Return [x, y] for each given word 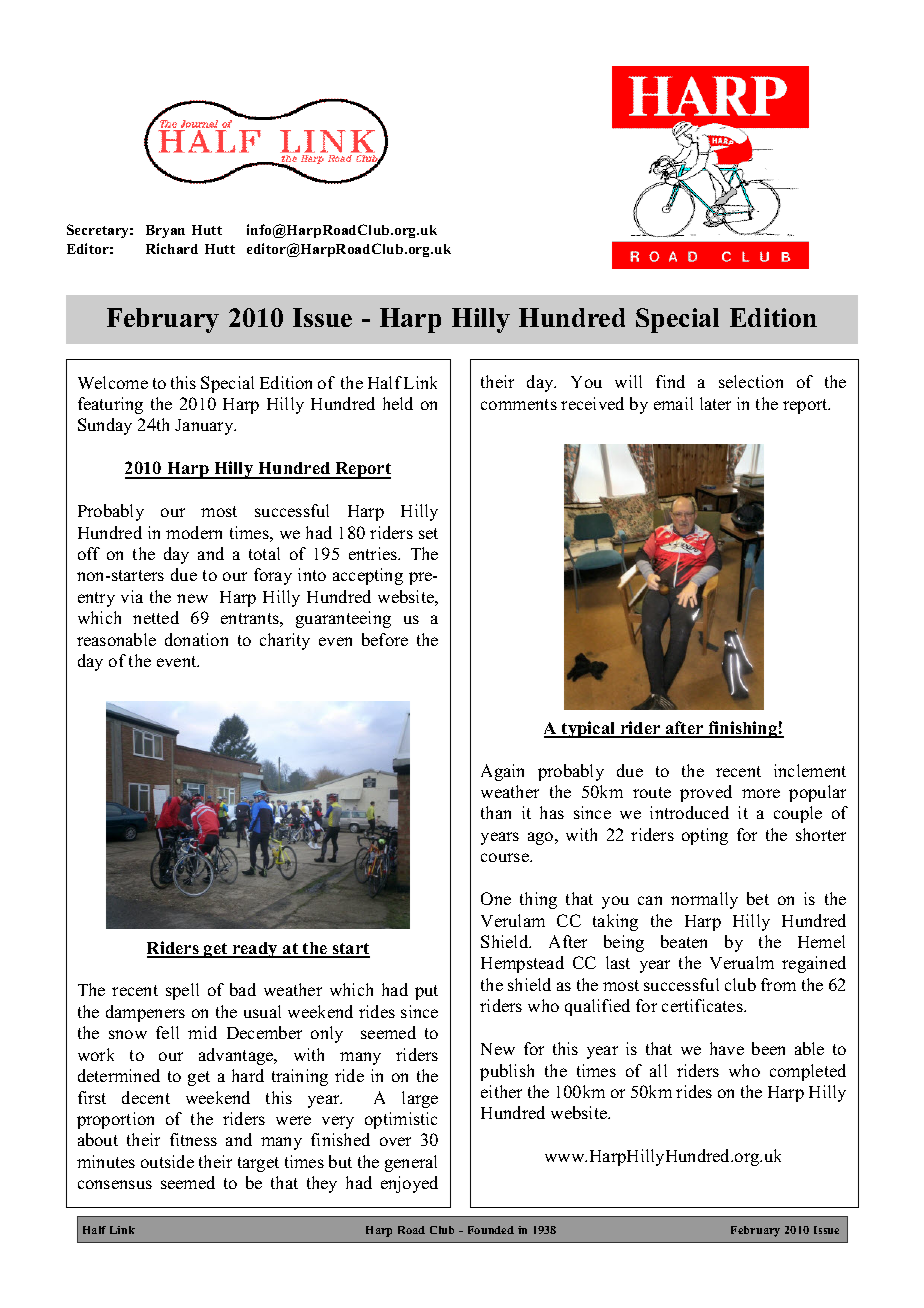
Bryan [165, 231]
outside [167, 1161]
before [385, 639]
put [426, 992]
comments [519, 404]
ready [255, 950]
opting [705, 836]
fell [167, 1032]
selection [751, 381]
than [496, 812]
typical [589, 729]
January [205, 427]
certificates [703, 1005]
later [715, 403]
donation [196, 639]
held [398, 403]
